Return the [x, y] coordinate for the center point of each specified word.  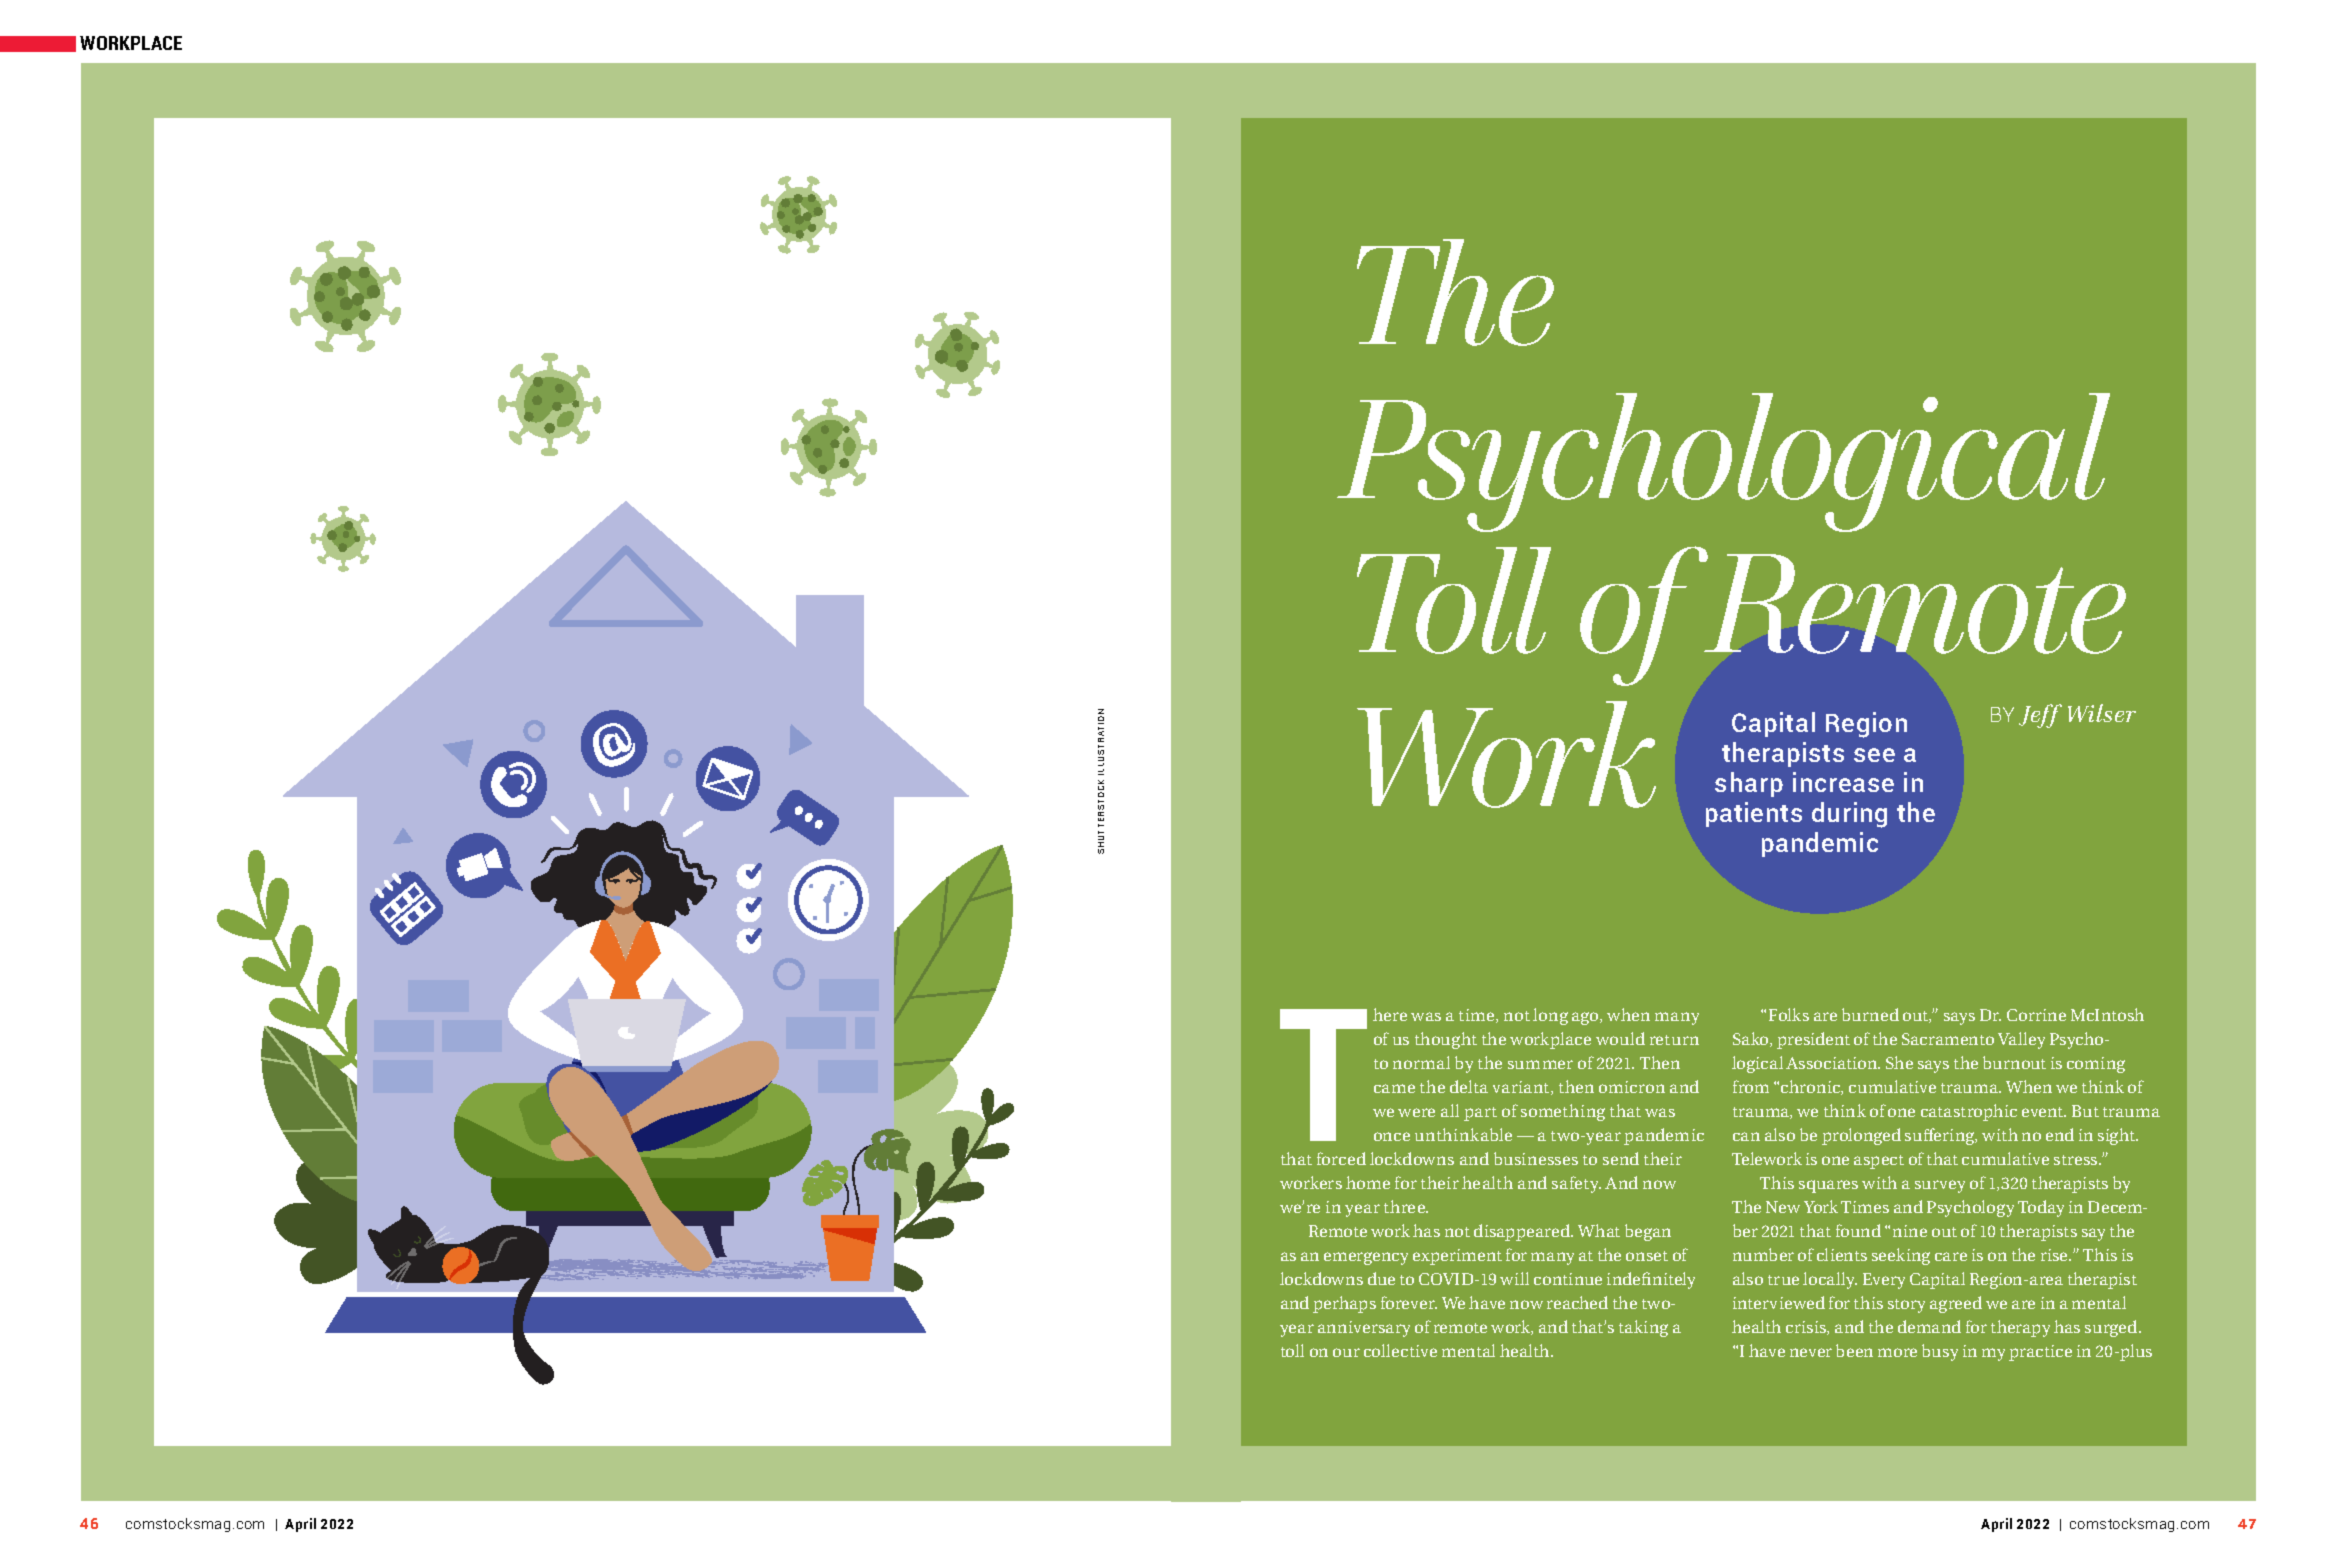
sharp [1749, 784]
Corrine [2036, 1015]
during [1849, 815]
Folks [1789, 1014]
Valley [2021, 1040]
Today [2041, 1208]
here [1390, 1014]
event [2044, 1112]
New [1783, 1207]
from [1751, 1086]
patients [1754, 814]
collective [1400, 1350]
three [1406, 1206]
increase [1843, 782]
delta [1469, 1086]
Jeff [2040, 716]
